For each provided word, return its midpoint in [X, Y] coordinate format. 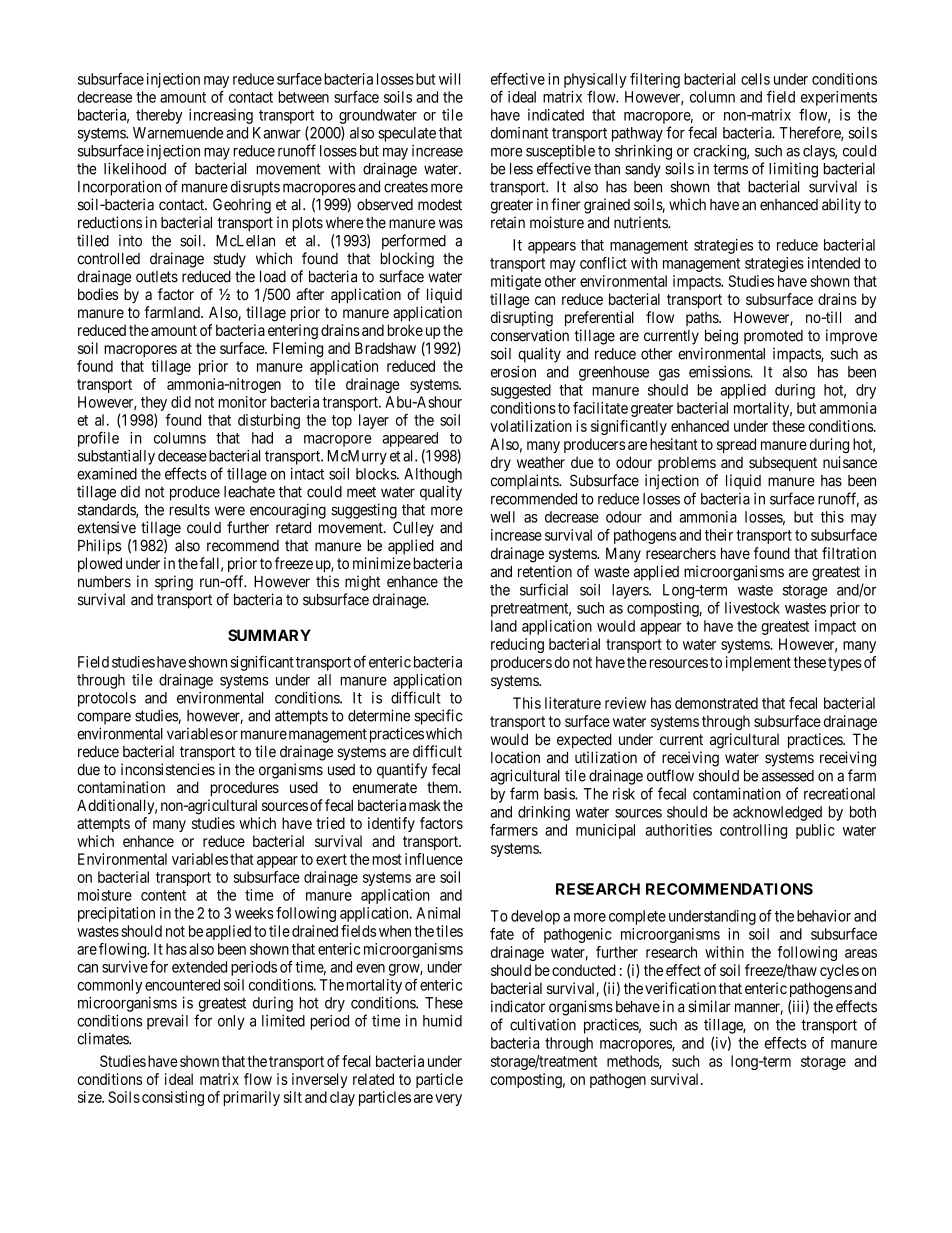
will [449, 79]
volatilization [531, 426]
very [448, 1100]
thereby [159, 116]
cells [755, 79]
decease [182, 456]
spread [736, 445]
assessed [788, 776]
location [515, 757]
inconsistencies [168, 769]
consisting [173, 1098]
